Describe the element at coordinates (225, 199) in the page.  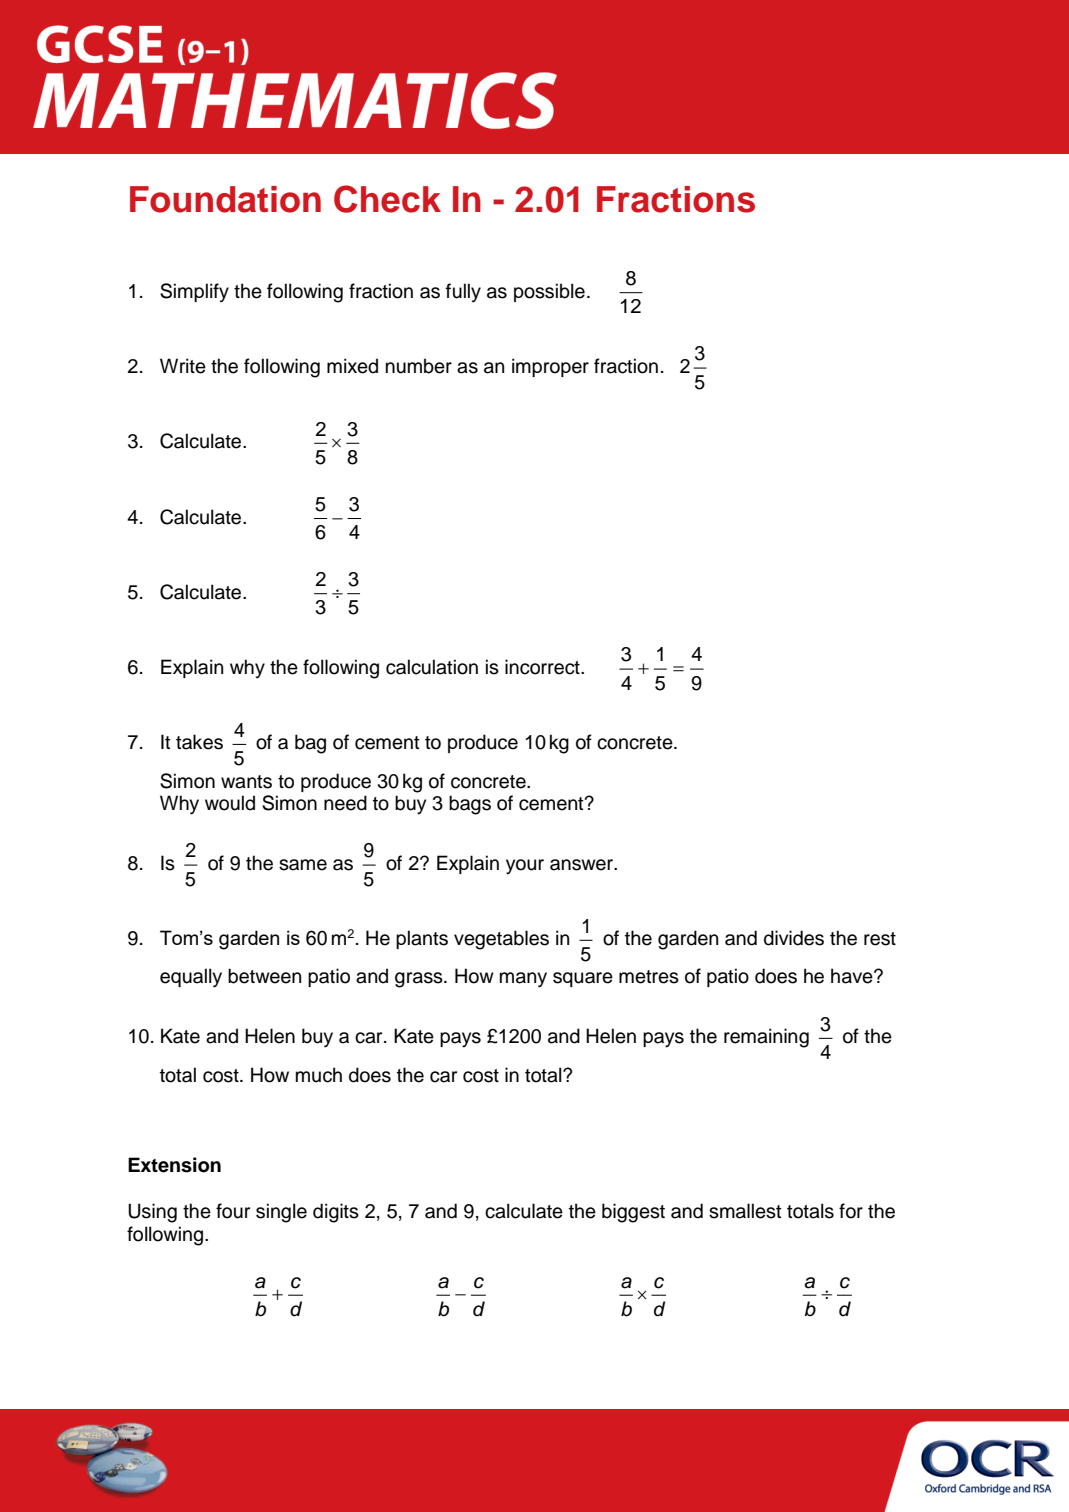
I see `Foundation` at that location.
